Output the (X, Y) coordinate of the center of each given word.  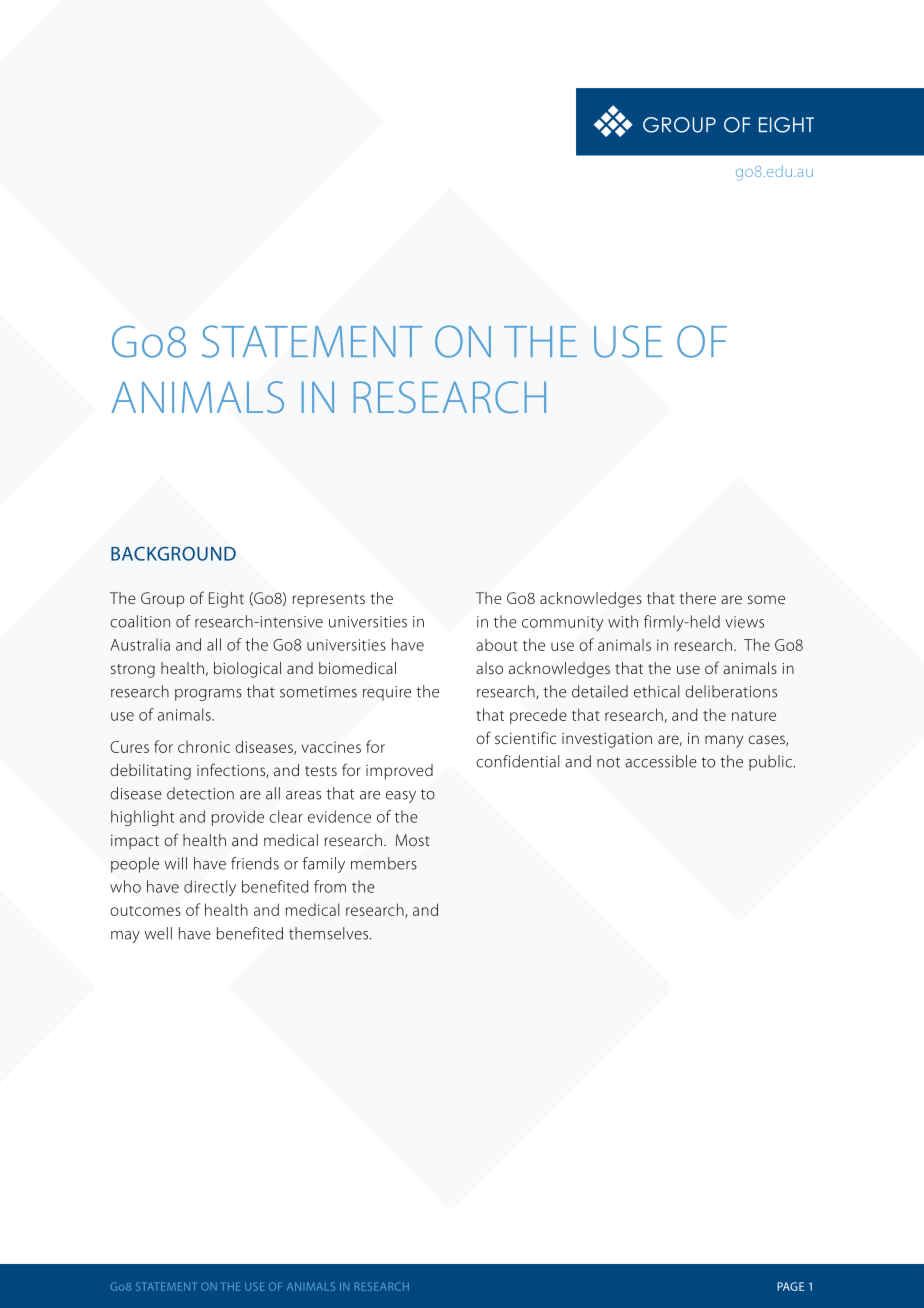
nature (754, 716)
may (125, 937)
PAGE (790, 1286)
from (330, 886)
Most (413, 840)
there (698, 598)
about (497, 645)
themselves (330, 933)
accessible (661, 761)
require (387, 693)
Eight (226, 600)
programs (208, 695)
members (384, 863)
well (158, 933)
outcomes (145, 911)
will (175, 863)
